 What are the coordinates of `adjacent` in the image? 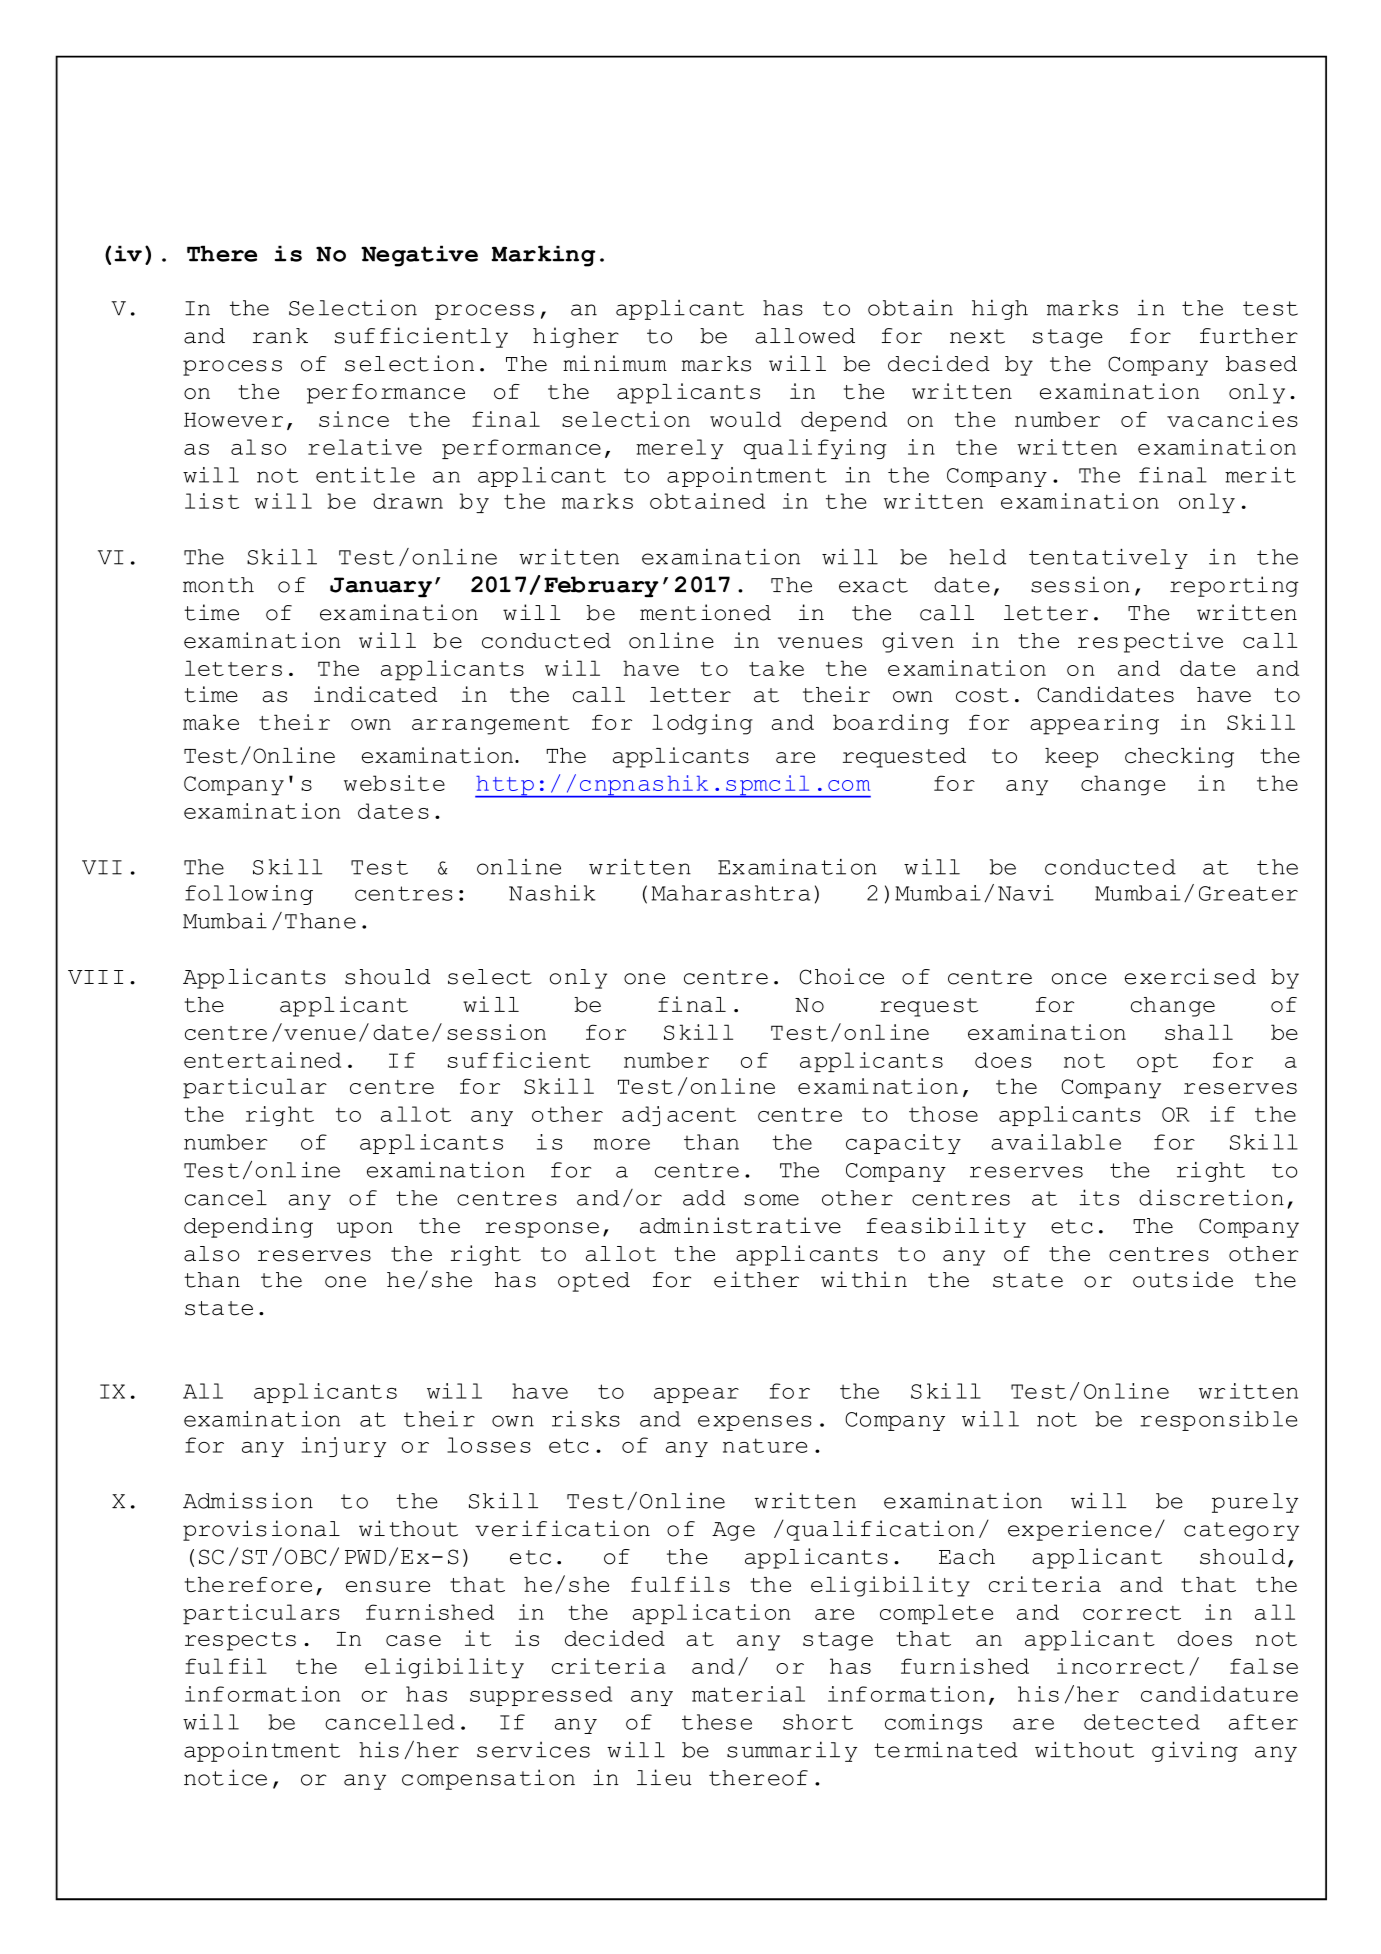 It's located at (679, 1116).
